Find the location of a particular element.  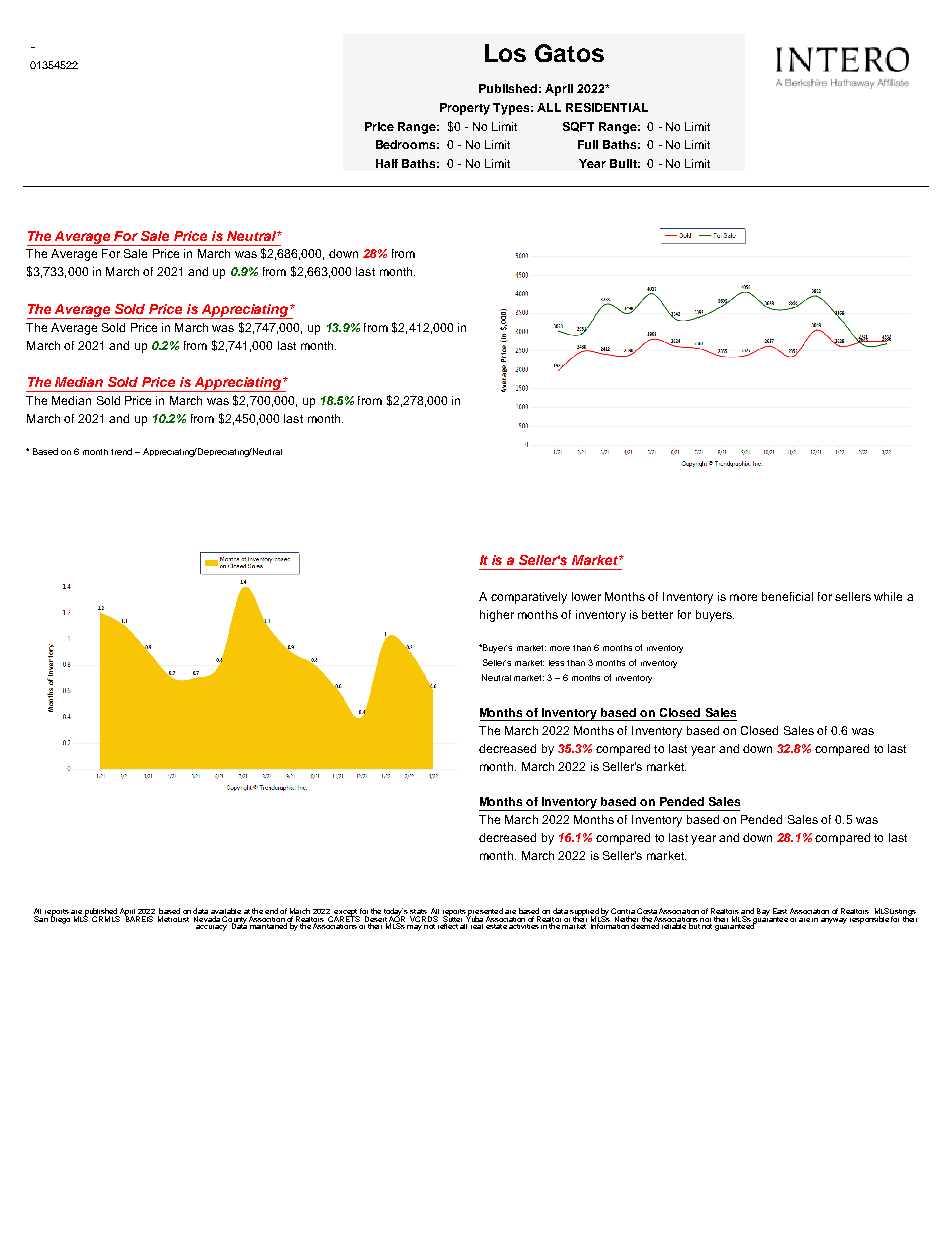

presented is located at coordinates (485, 913).
